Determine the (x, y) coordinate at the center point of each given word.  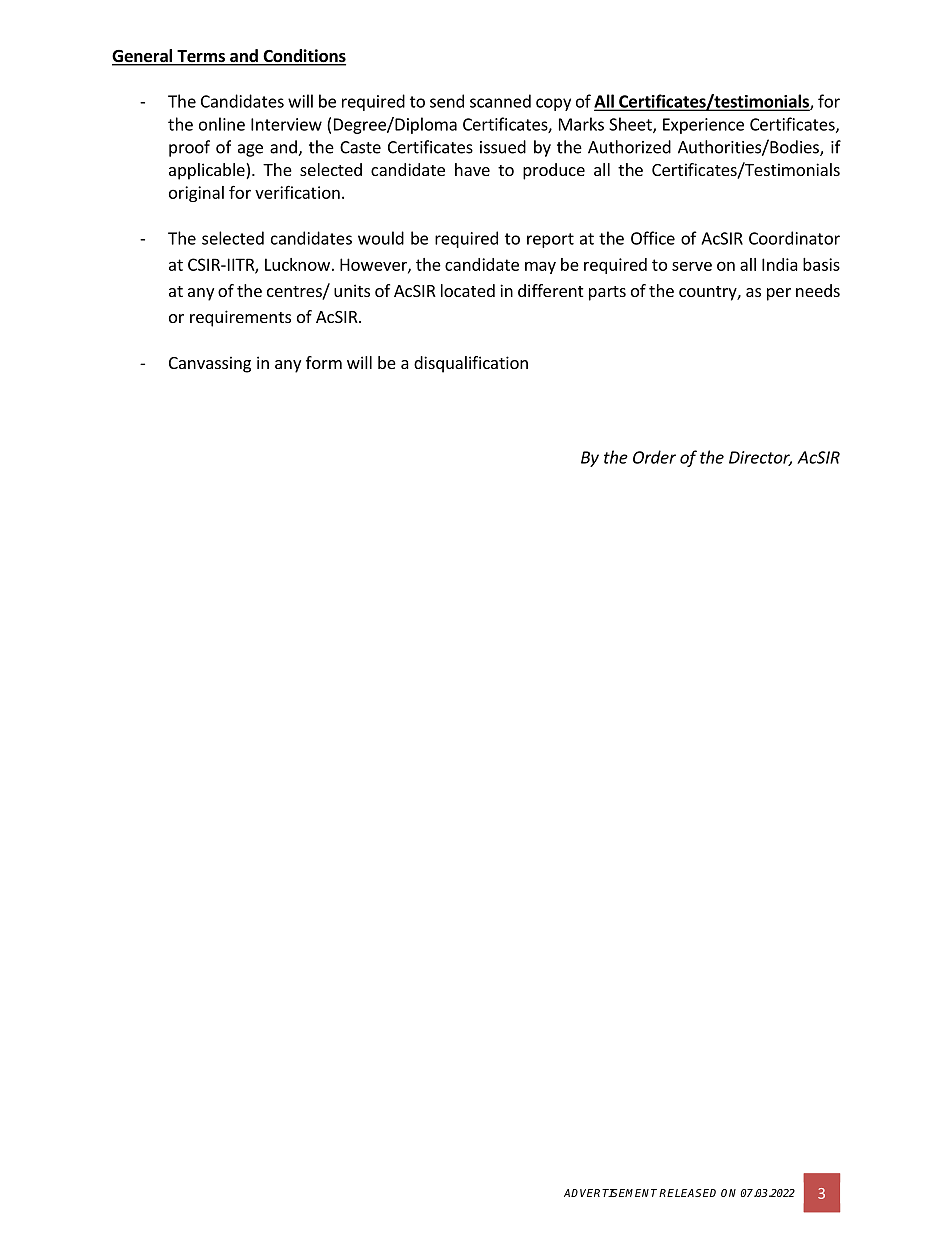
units (352, 290)
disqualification (471, 364)
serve (692, 266)
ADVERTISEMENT (612, 1193)
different (550, 290)
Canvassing (210, 364)
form (324, 362)
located (468, 290)
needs (818, 290)
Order (654, 457)
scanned (500, 101)
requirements (240, 318)
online (222, 124)
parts (607, 293)
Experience (703, 126)
